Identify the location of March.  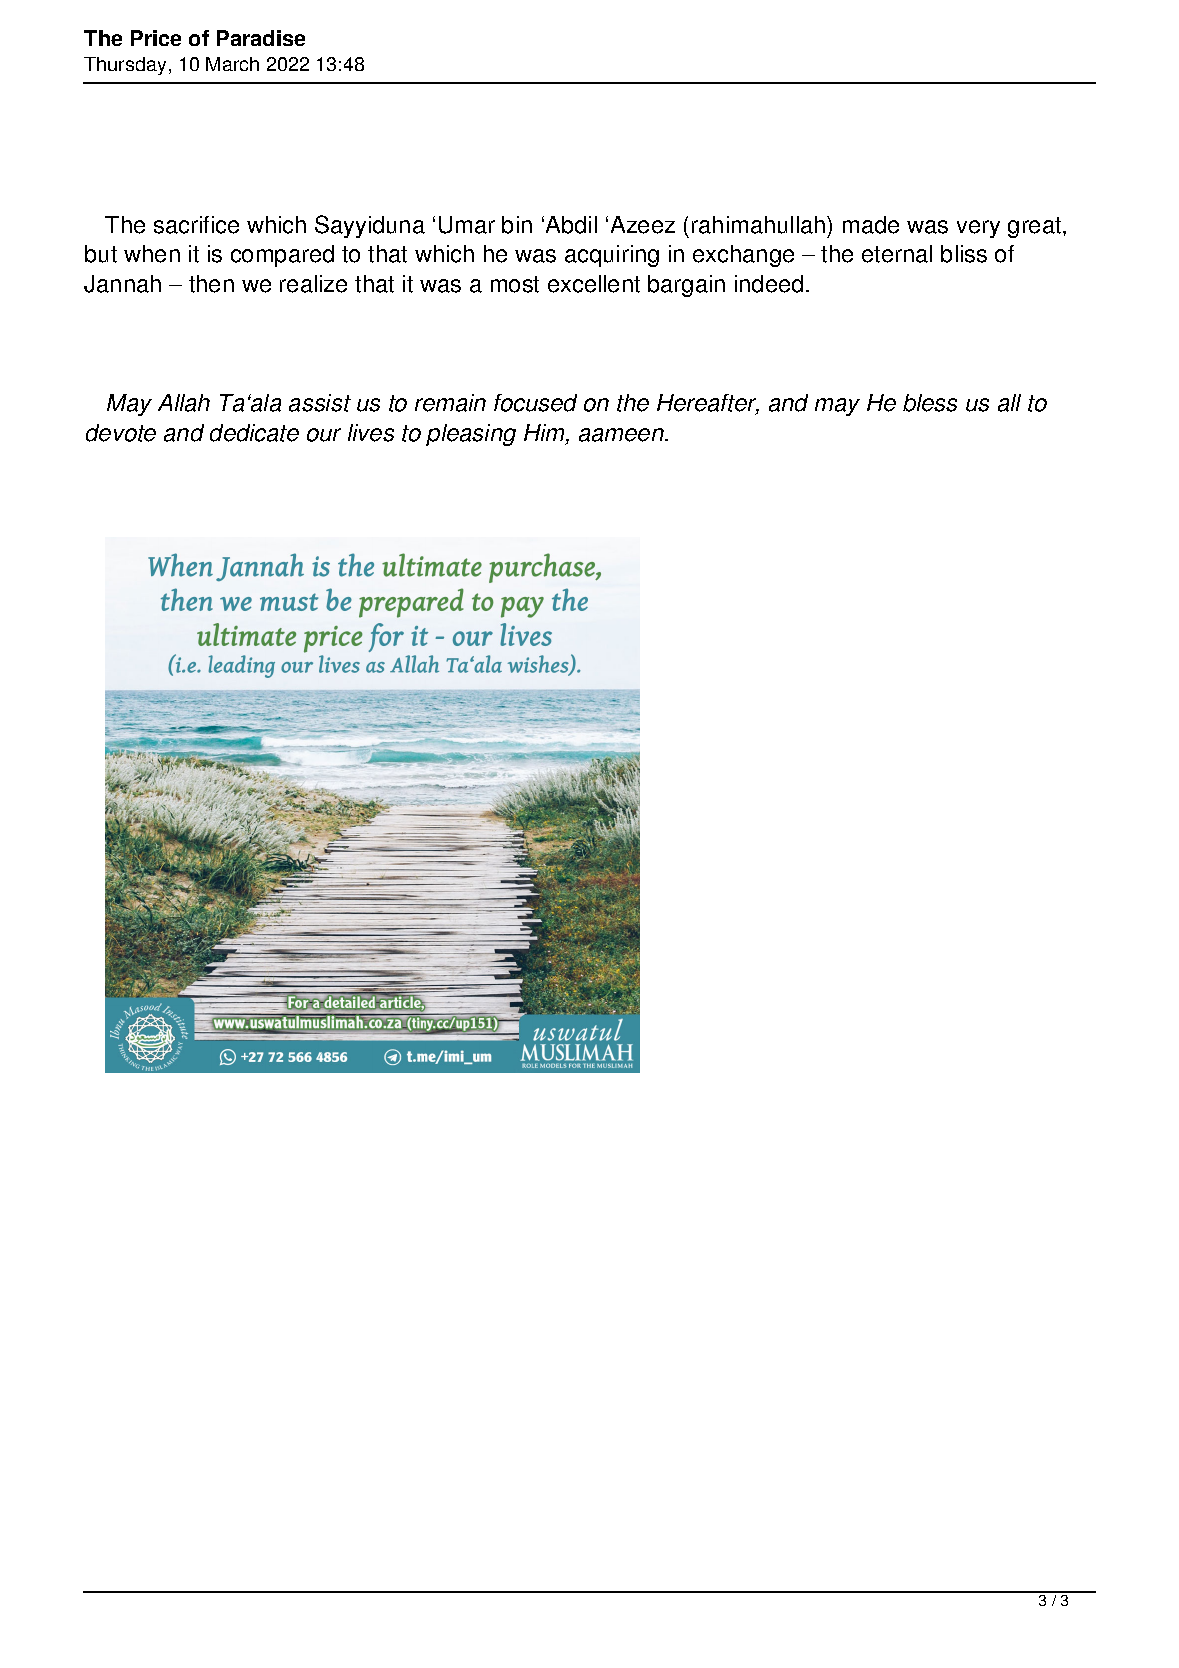
(232, 64).
